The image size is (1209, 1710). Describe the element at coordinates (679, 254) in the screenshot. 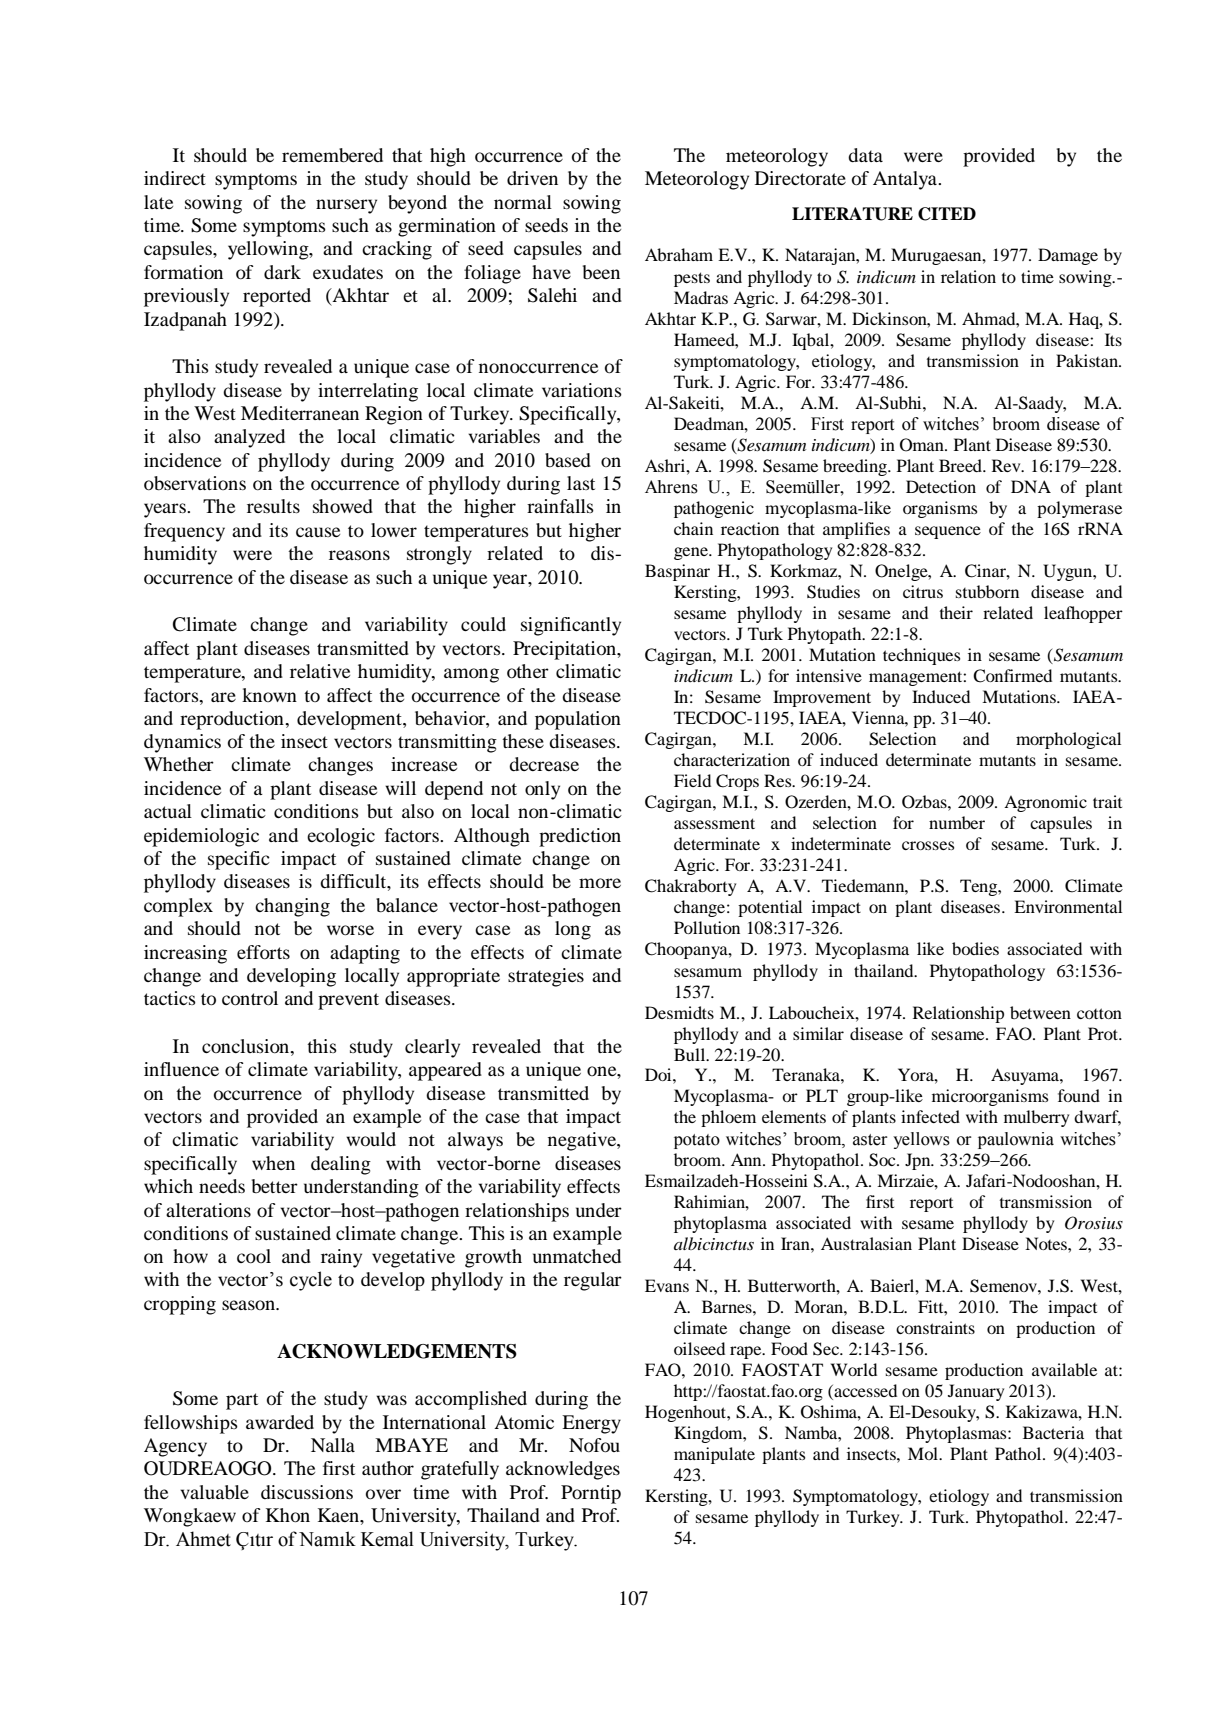

I see `Abraham` at that location.
